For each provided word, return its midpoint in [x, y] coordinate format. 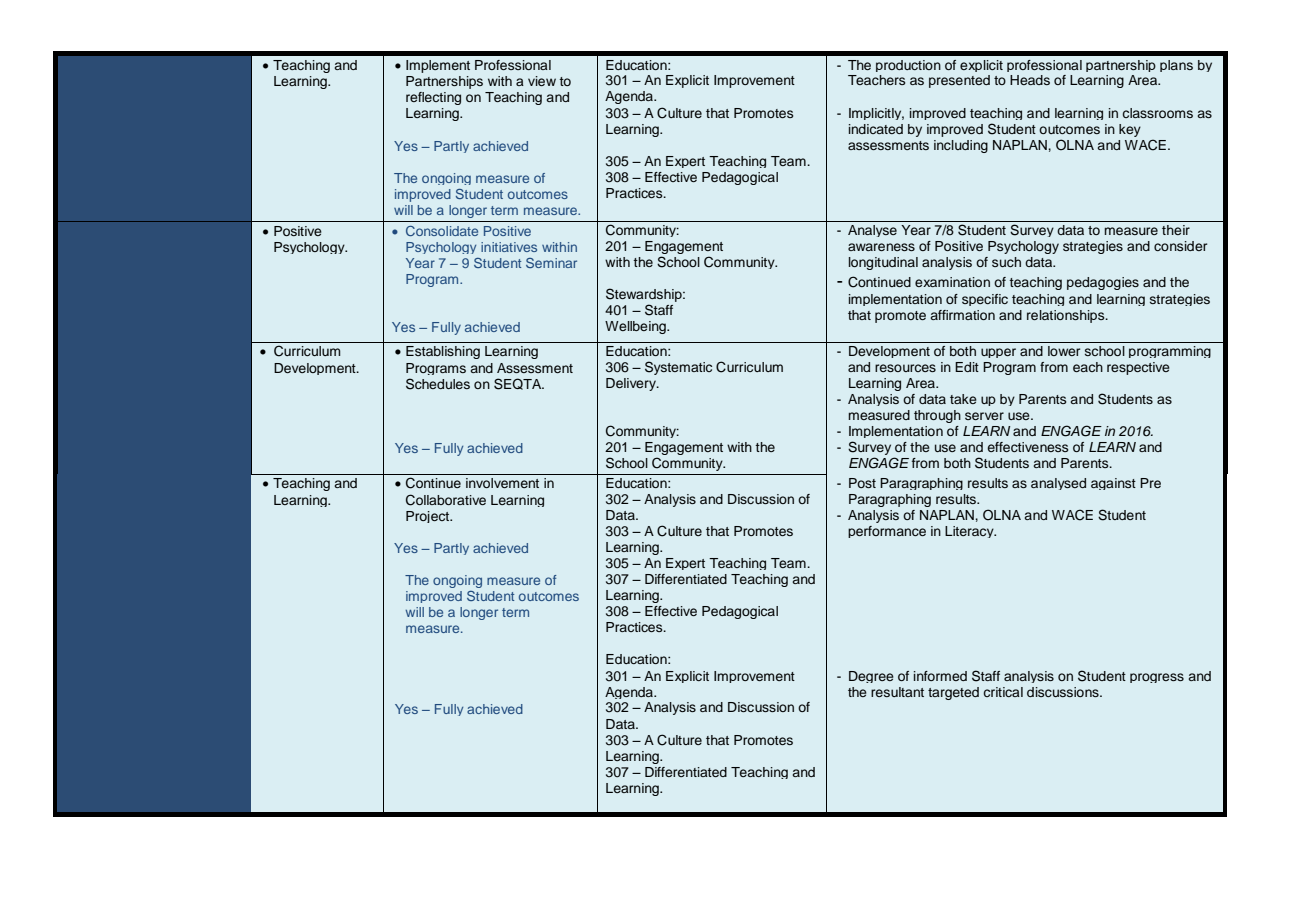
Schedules [438, 384]
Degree [871, 677]
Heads [1030, 80]
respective [1138, 368]
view [542, 81]
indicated [876, 129]
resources [905, 368]
